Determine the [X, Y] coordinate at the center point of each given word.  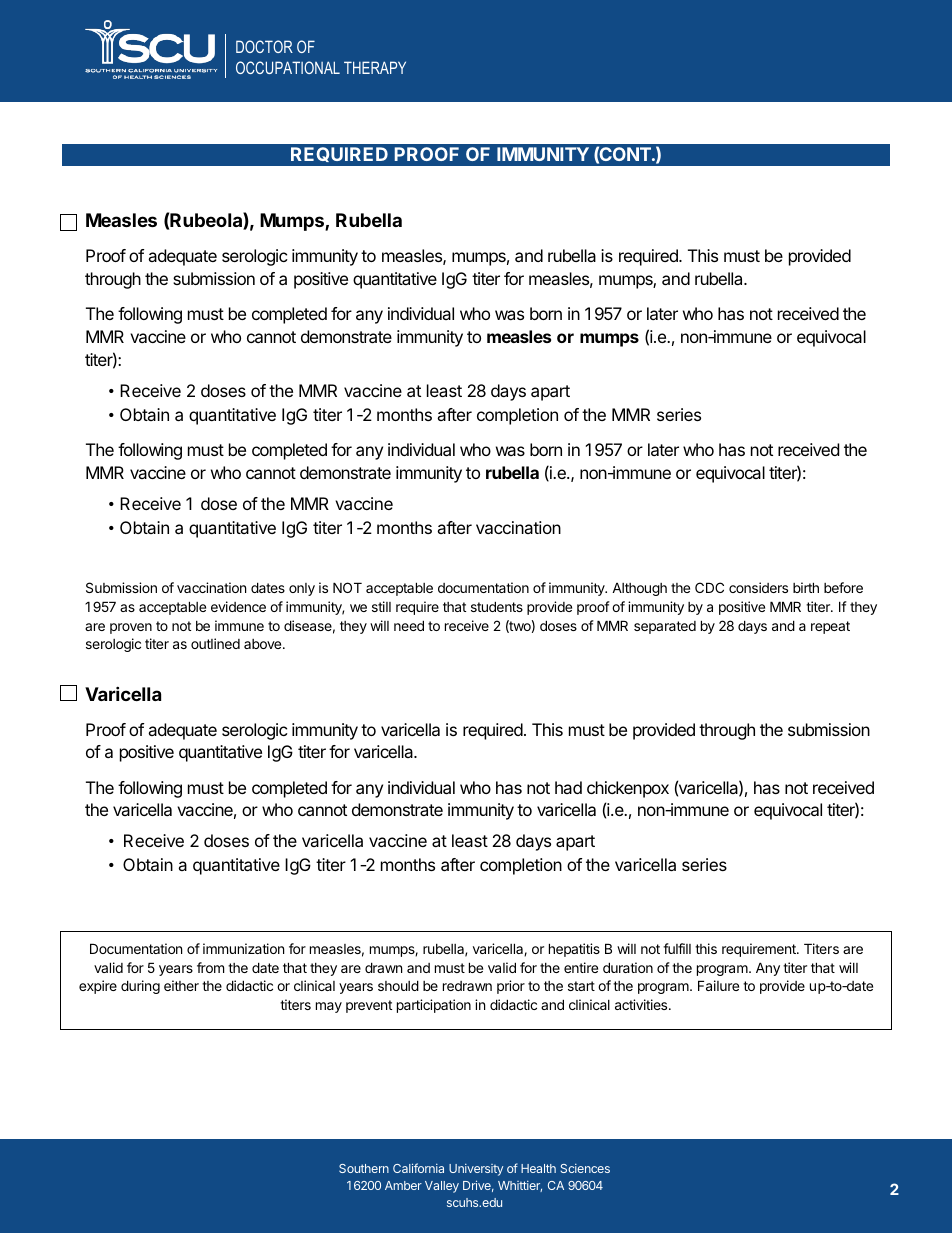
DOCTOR [264, 46]
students [497, 606]
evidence [238, 606]
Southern [364, 1168]
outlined [215, 643]
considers [758, 587]
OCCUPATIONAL [288, 67]
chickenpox [628, 789]
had [568, 787]
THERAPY [375, 67]
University [476, 1170]
